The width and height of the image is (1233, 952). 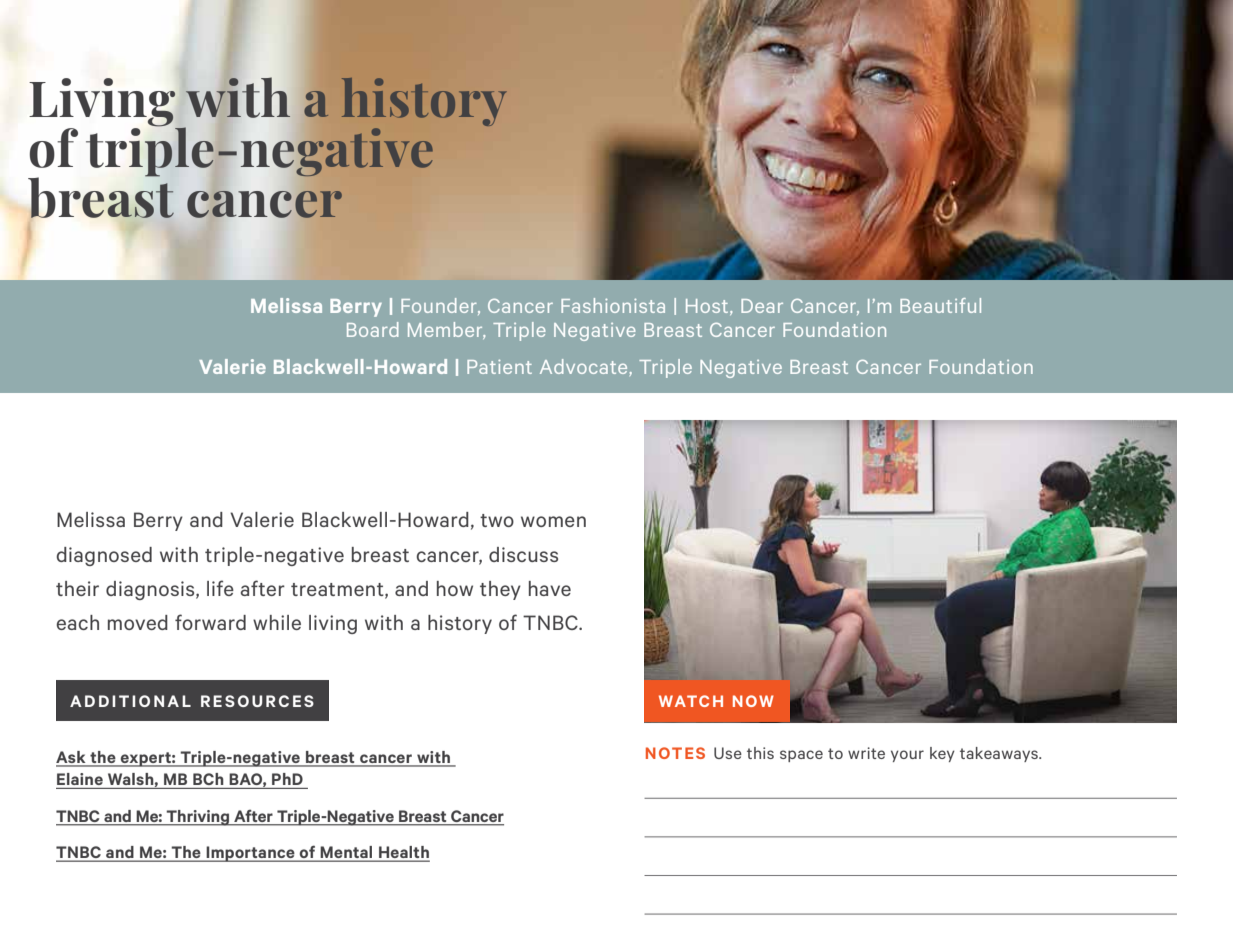 What do you see at coordinates (497, 520) in the image?
I see `two` at bounding box center [497, 520].
